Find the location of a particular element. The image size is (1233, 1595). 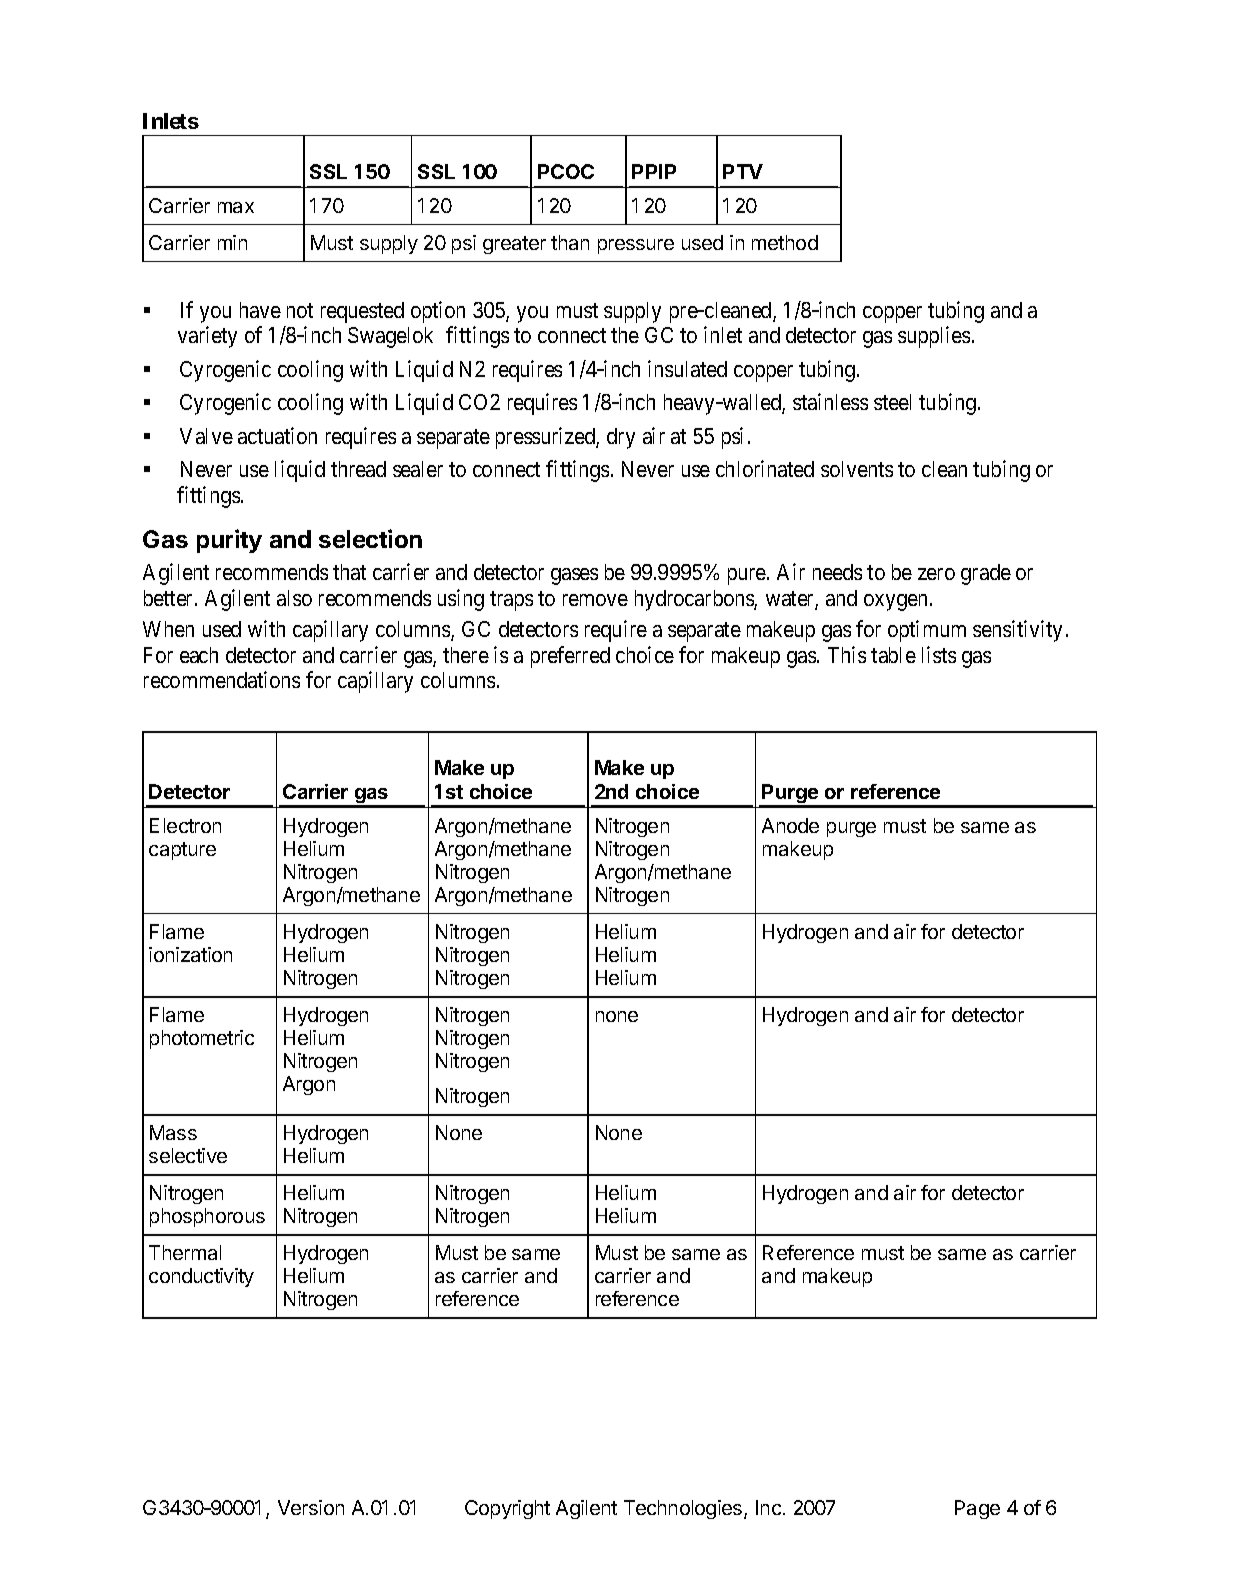

max is located at coordinates (236, 207).
